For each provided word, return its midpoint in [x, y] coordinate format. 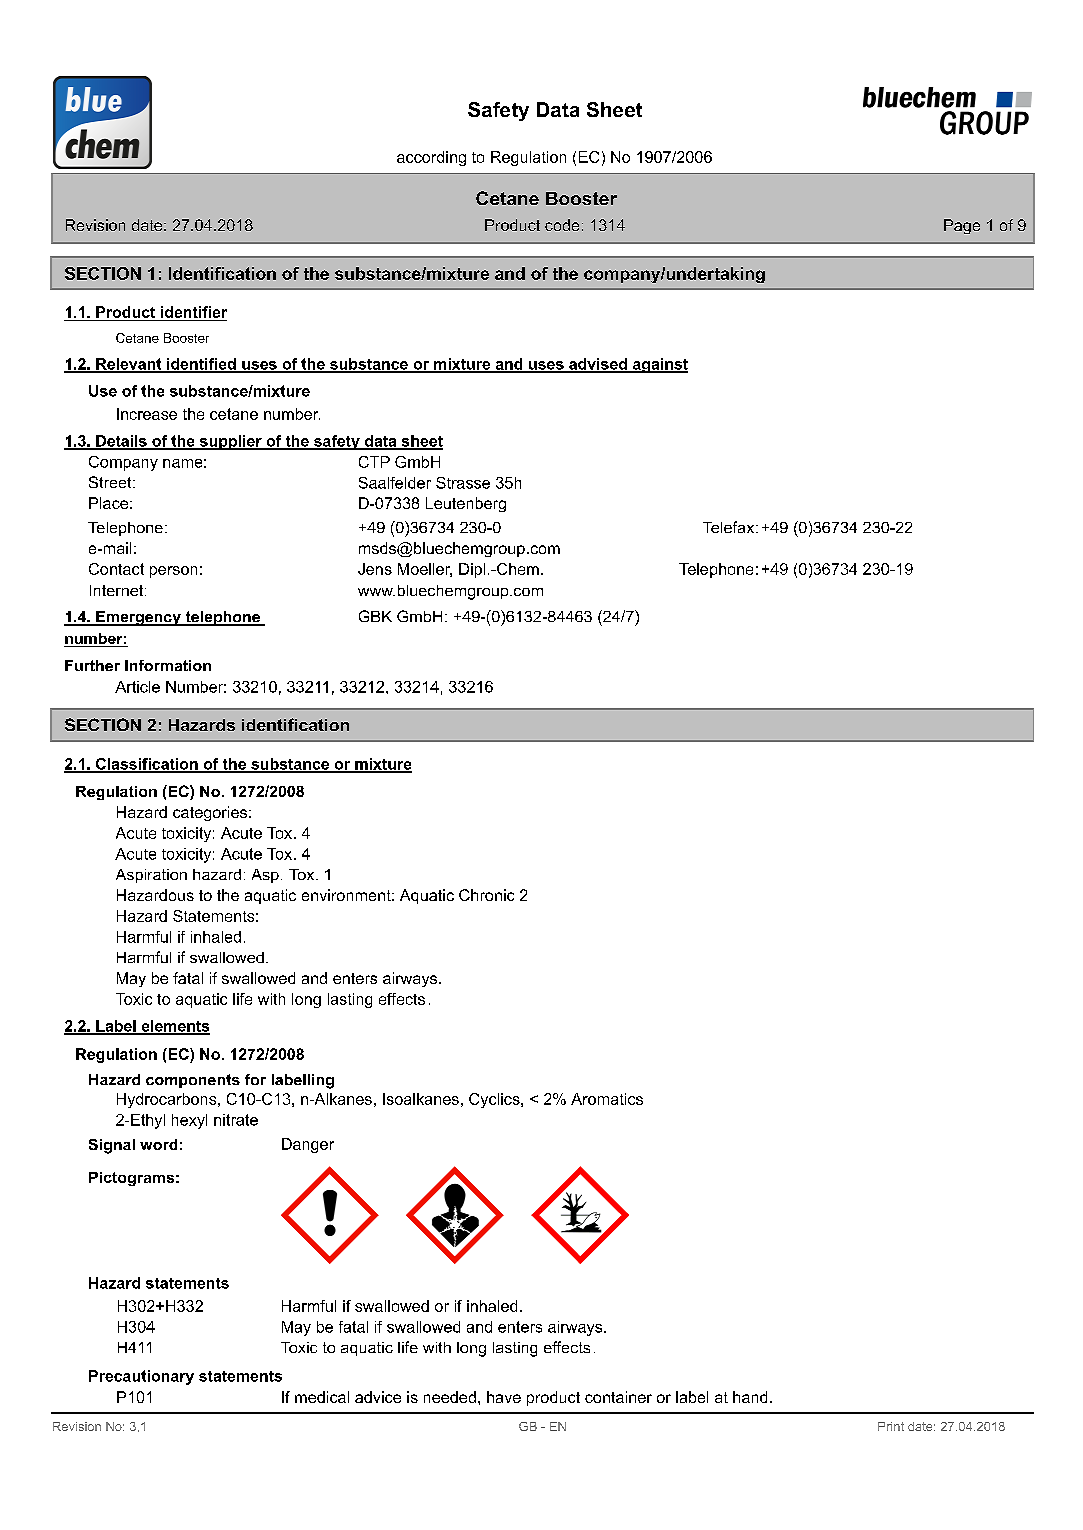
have [504, 1397]
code [562, 225]
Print [891, 1426]
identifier [194, 312]
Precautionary [141, 1377]
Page [962, 226]
